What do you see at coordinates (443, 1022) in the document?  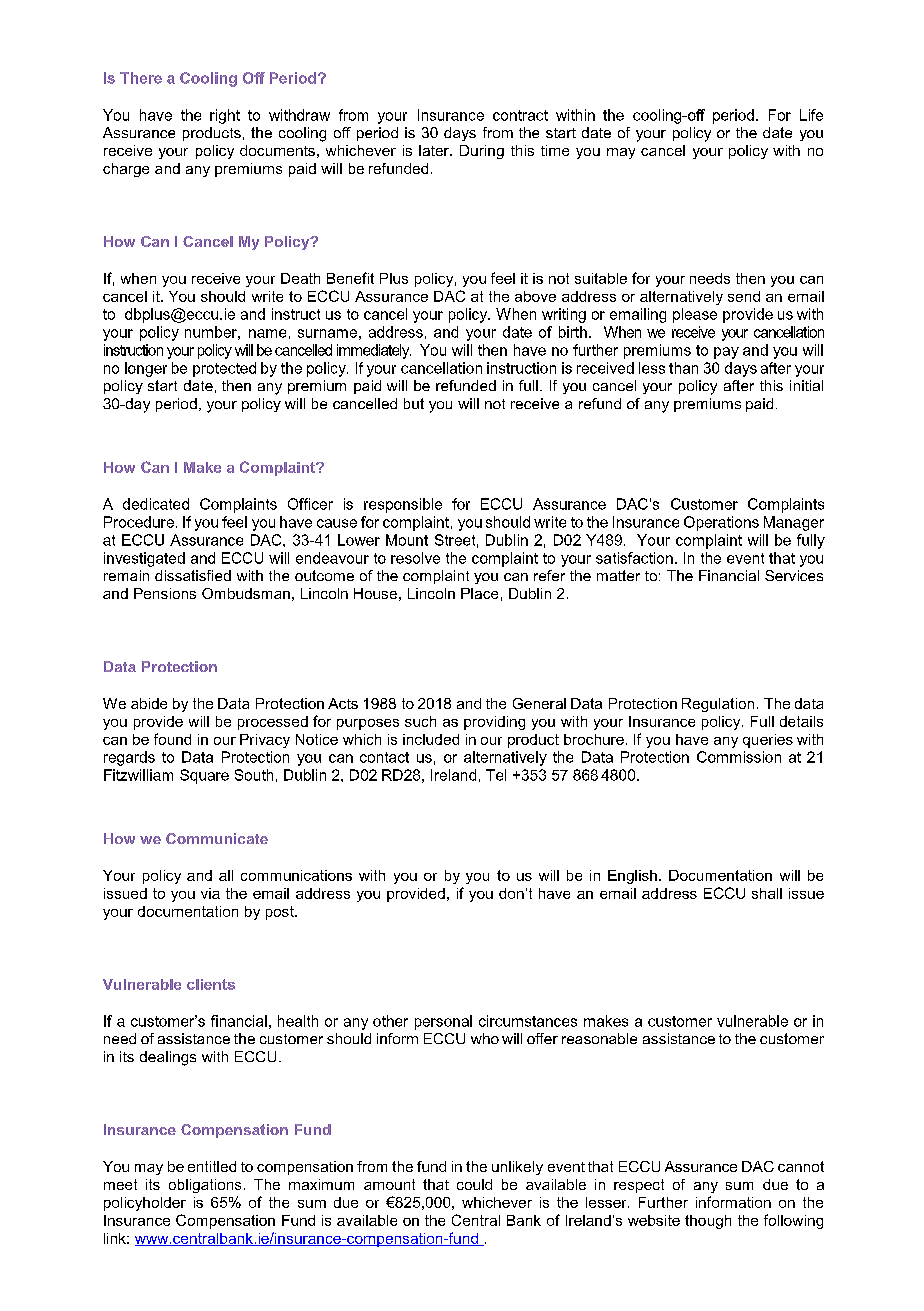 I see `personal` at bounding box center [443, 1022].
